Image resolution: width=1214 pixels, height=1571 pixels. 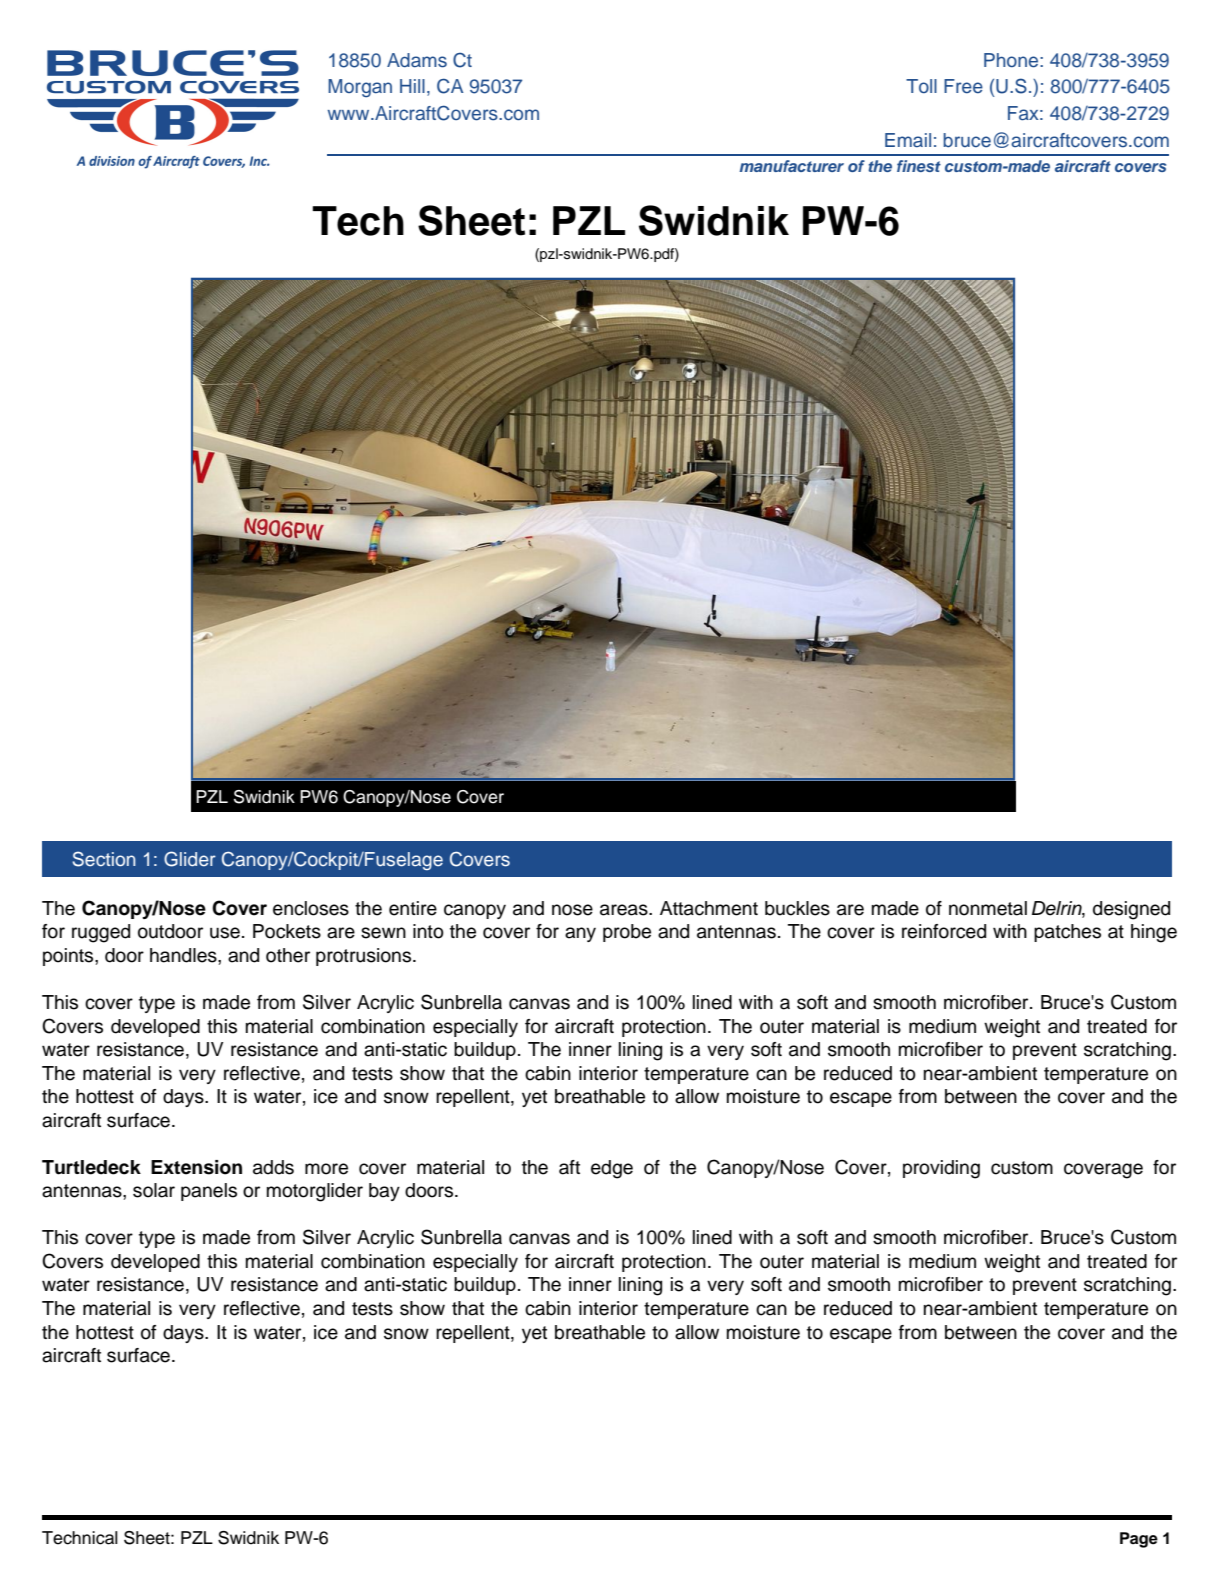 What do you see at coordinates (625, 910) in the page?
I see `areas` at bounding box center [625, 910].
